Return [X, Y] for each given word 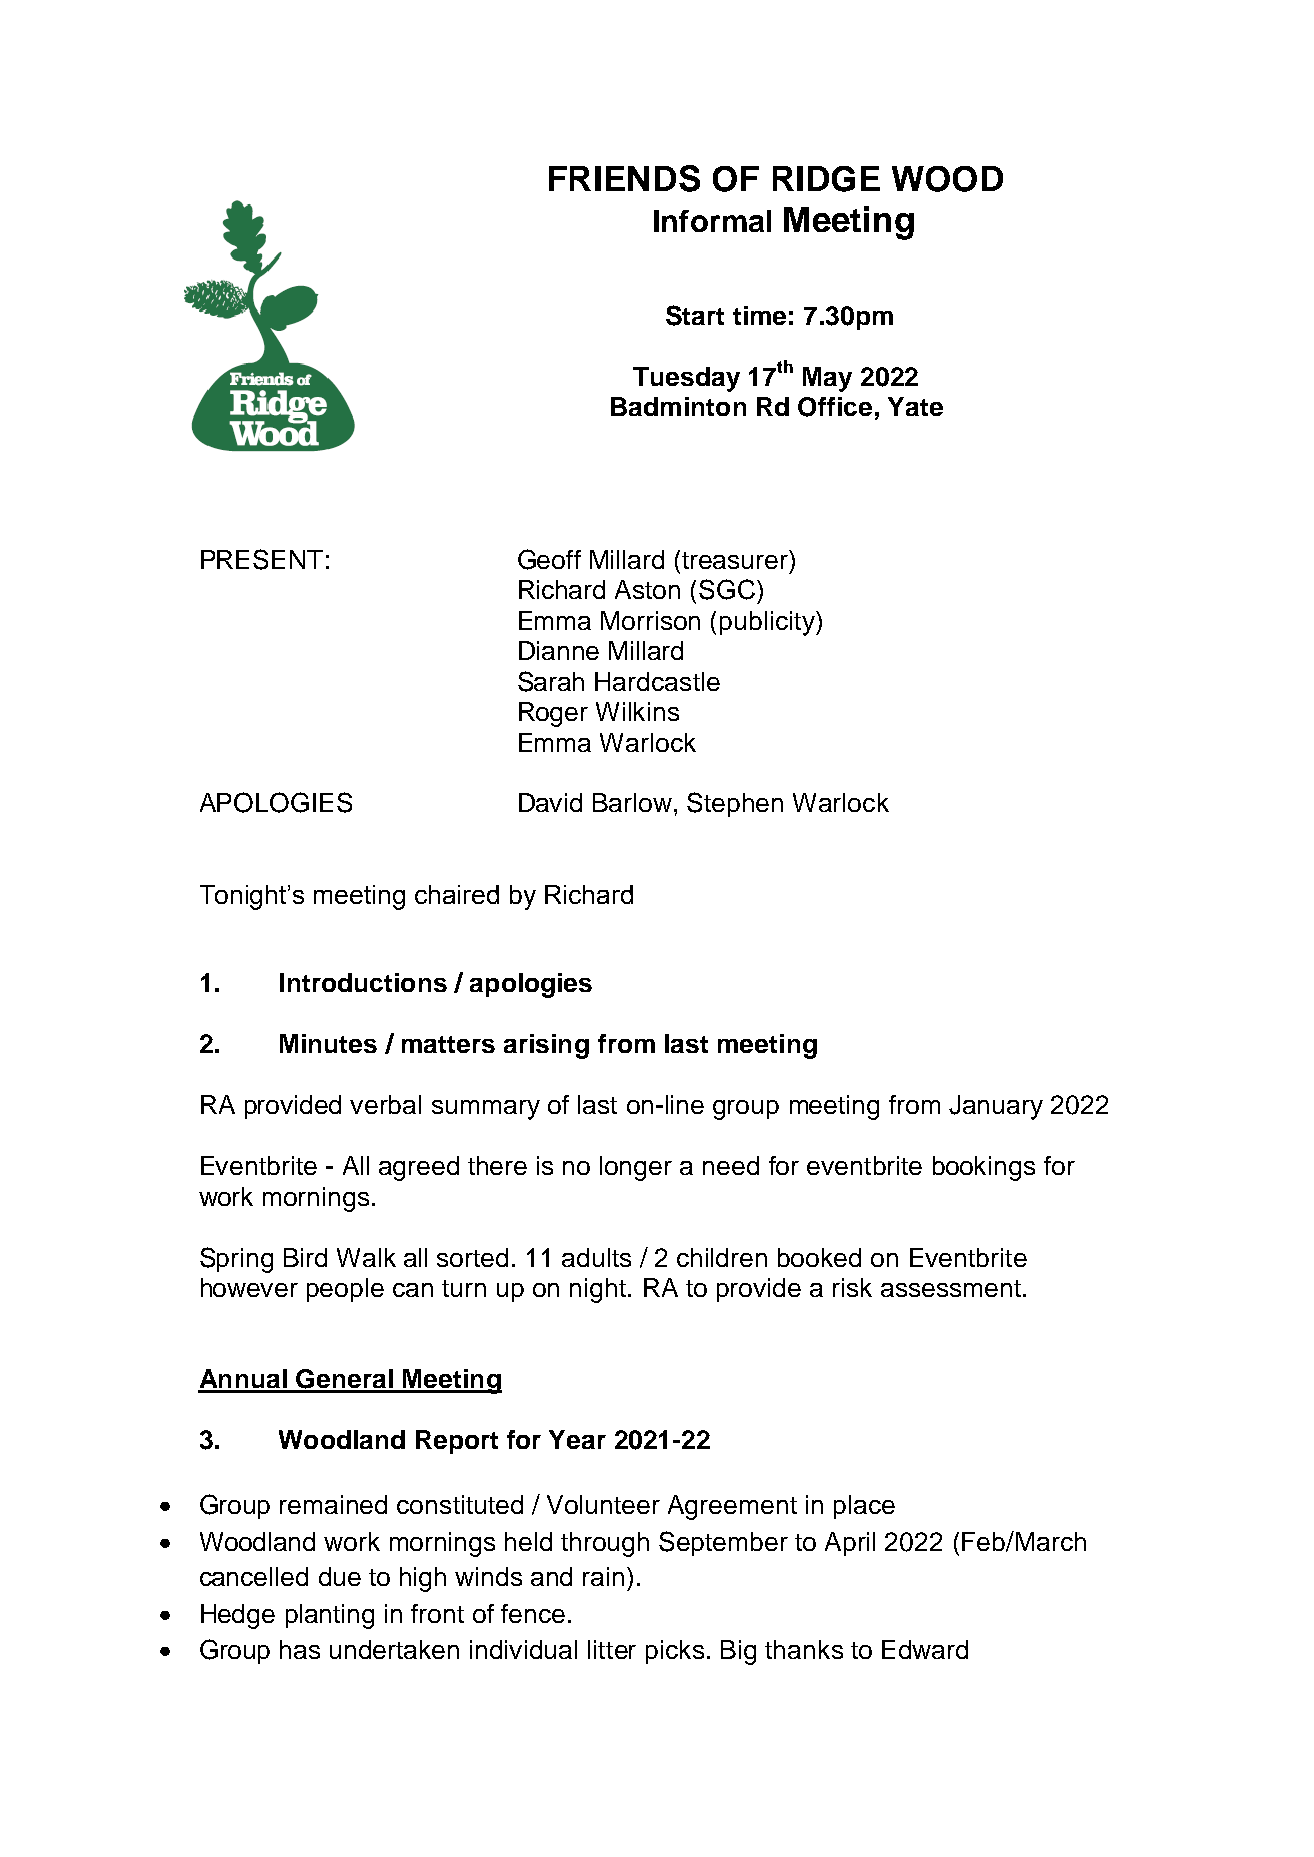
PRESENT [262, 559]
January [996, 1107]
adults [596, 1257]
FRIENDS [624, 178]
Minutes [328, 1043]
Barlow [632, 802]
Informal [712, 221]
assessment [951, 1288]
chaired [457, 894]
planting [330, 1616]
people [345, 1290]
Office [835, 407]
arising [546, 1046]
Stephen [735, 804]
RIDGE [826, 179]
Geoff [549, 559]
